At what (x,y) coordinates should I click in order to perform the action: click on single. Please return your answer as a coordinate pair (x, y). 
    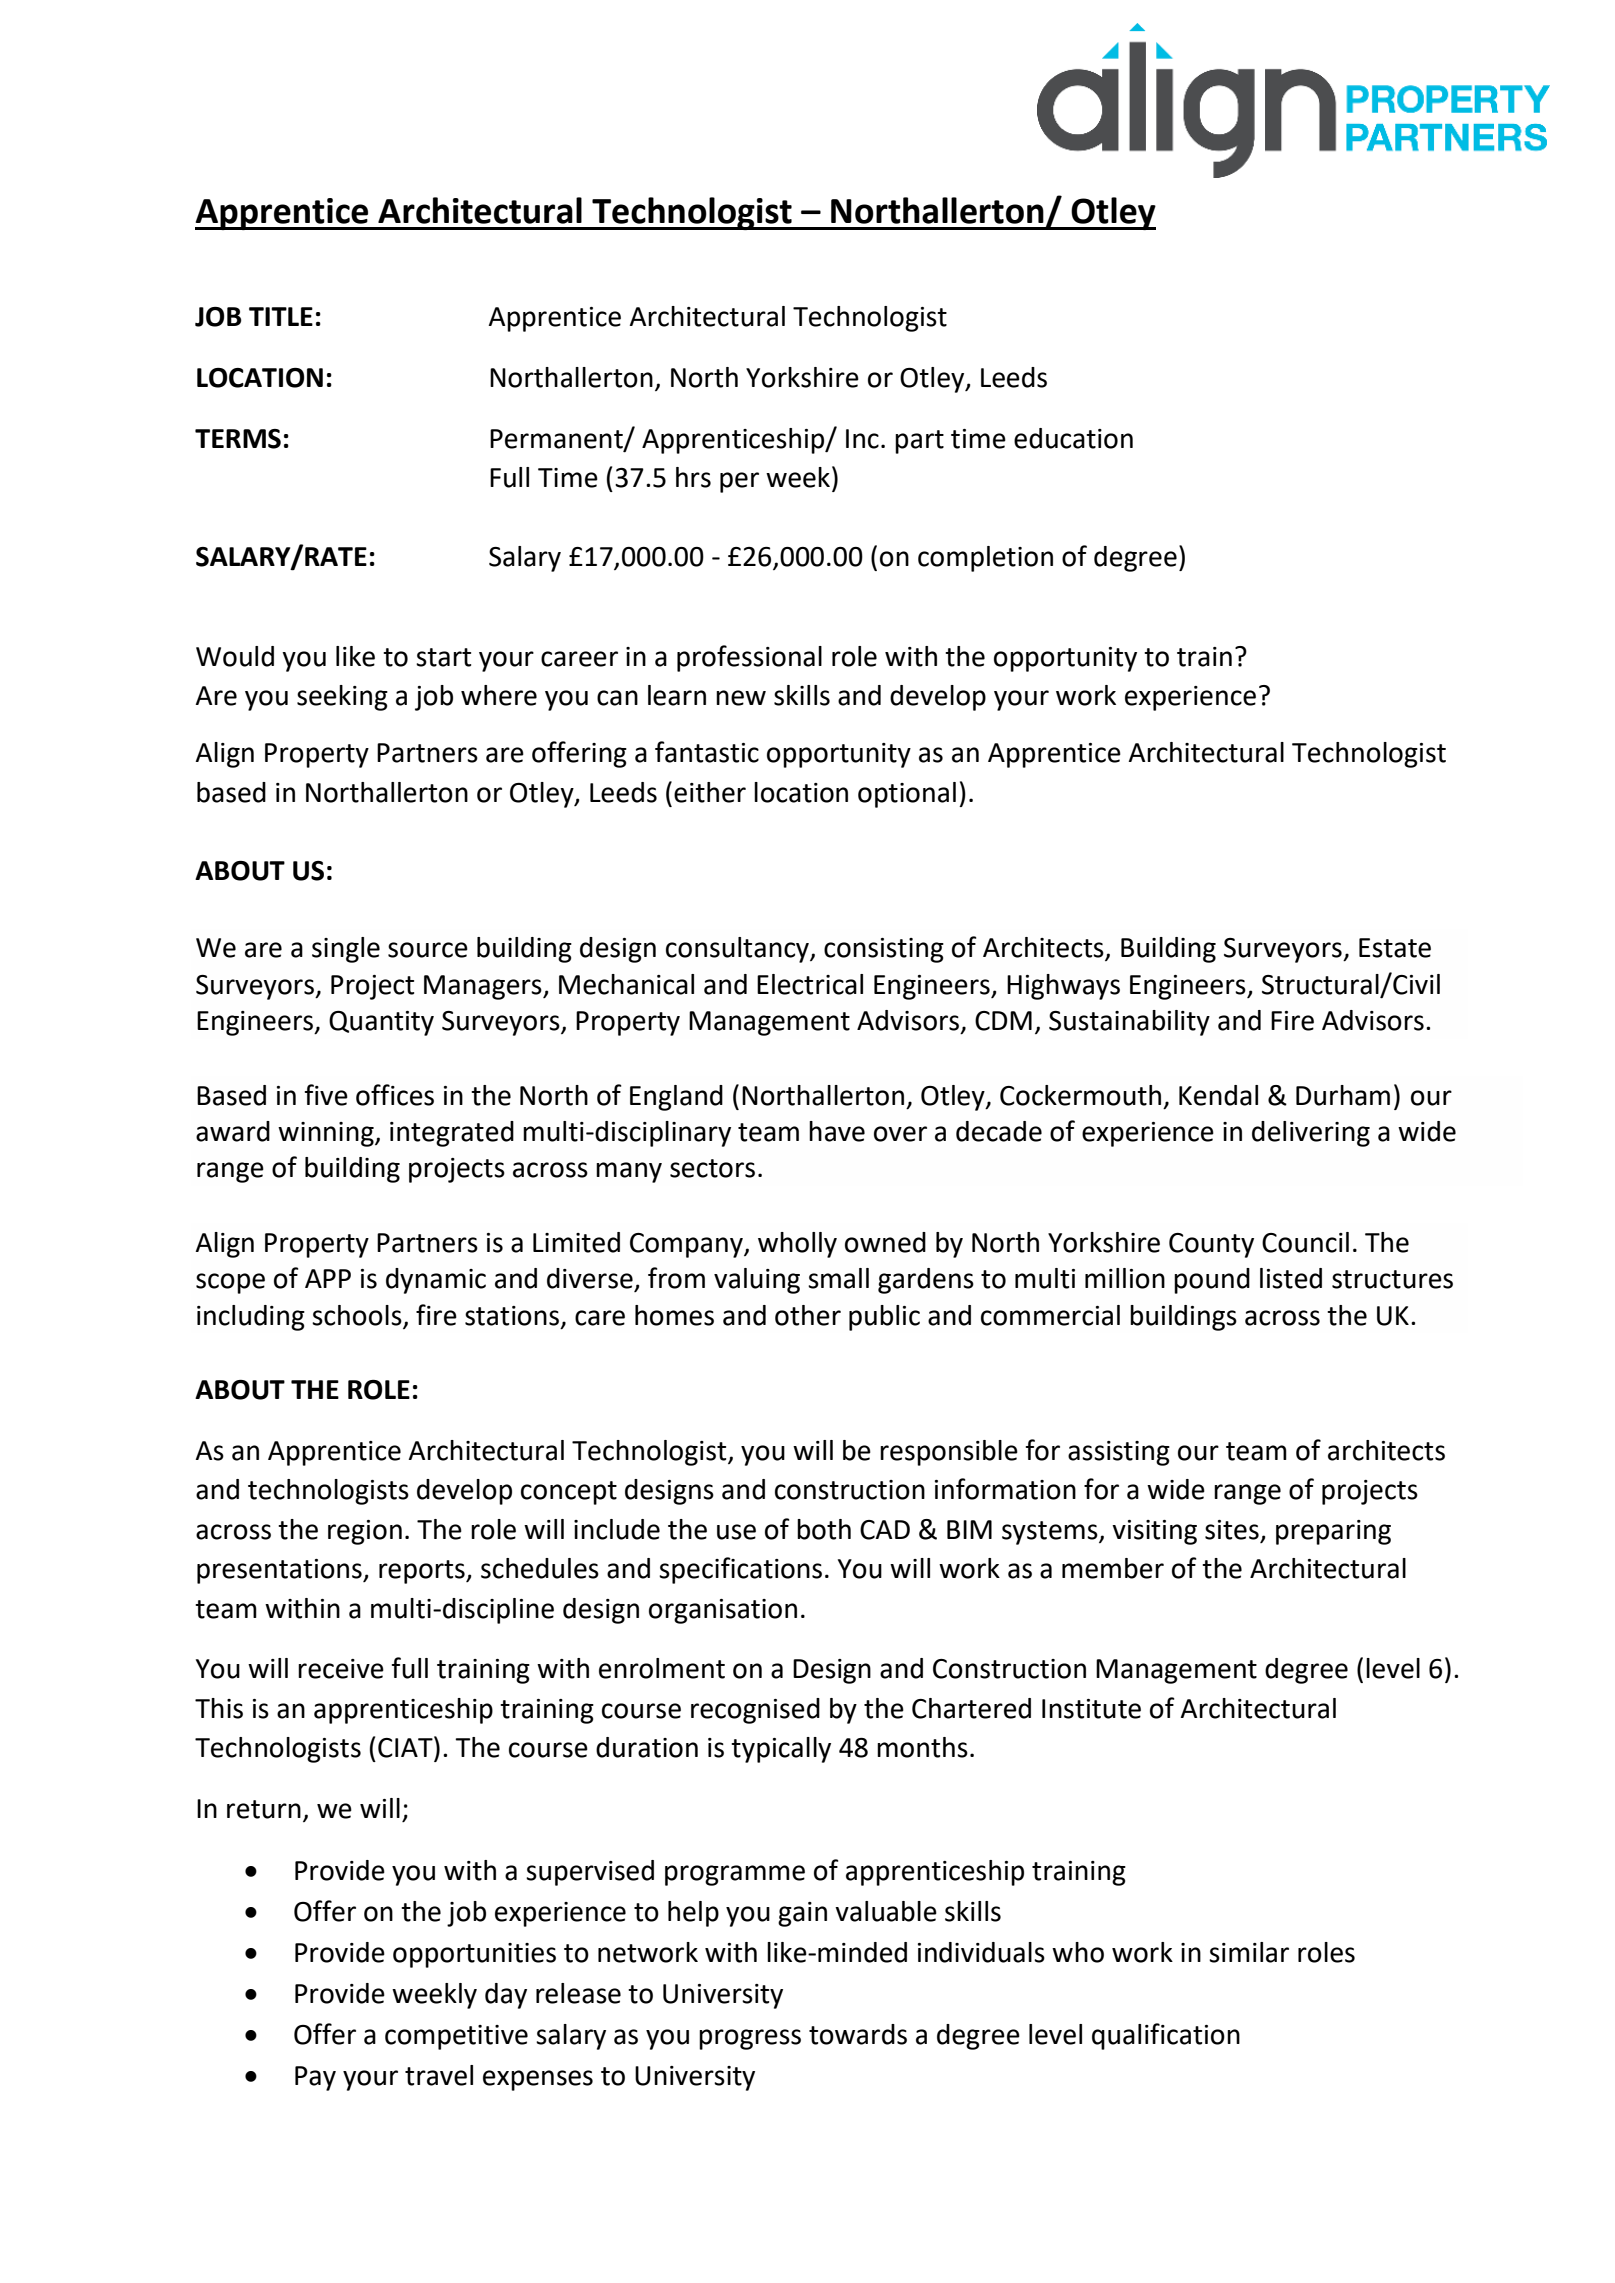
    Looking at the image, I should click on (346, 950).
